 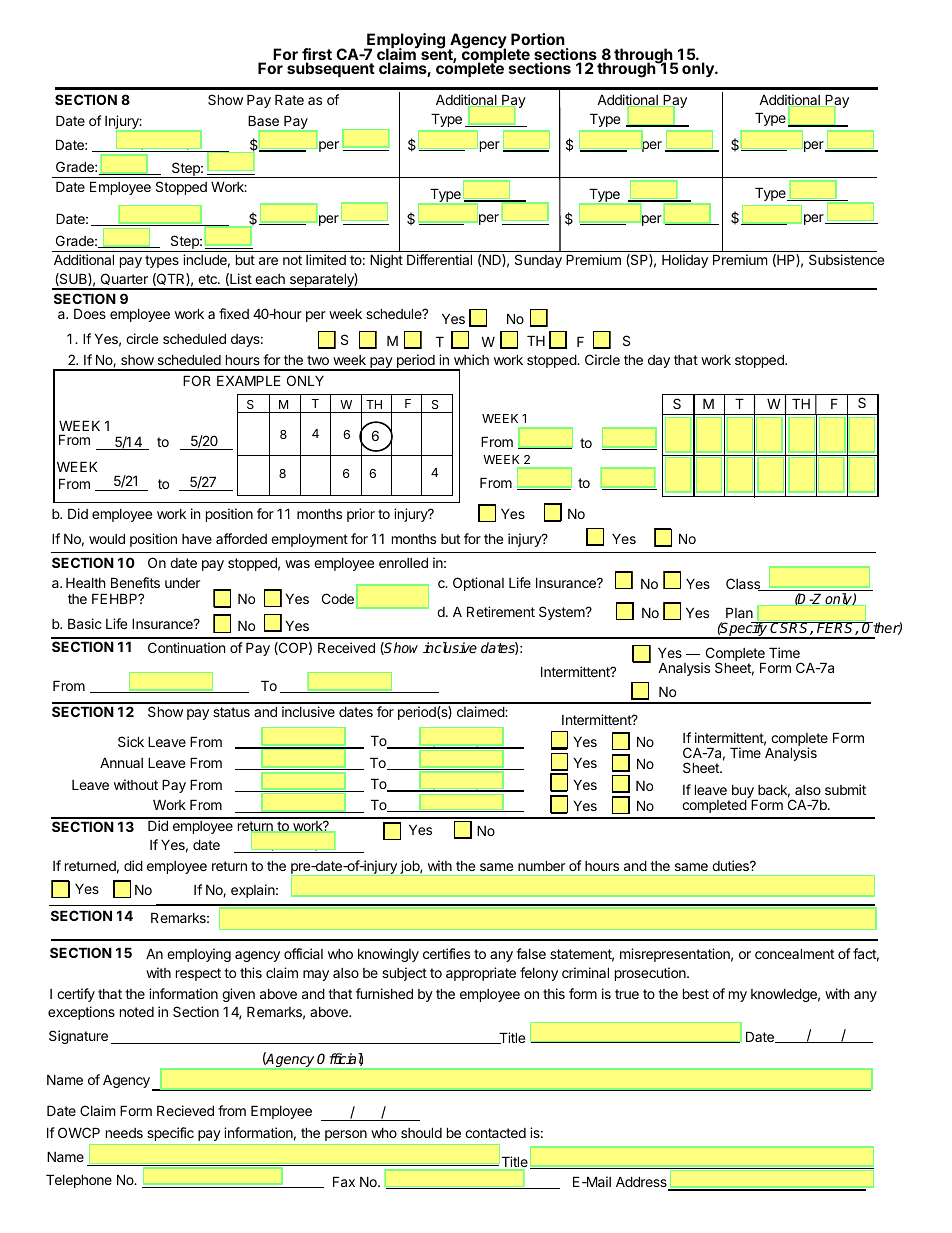 I want to click on contacted, so click(x=495, y=1133).
